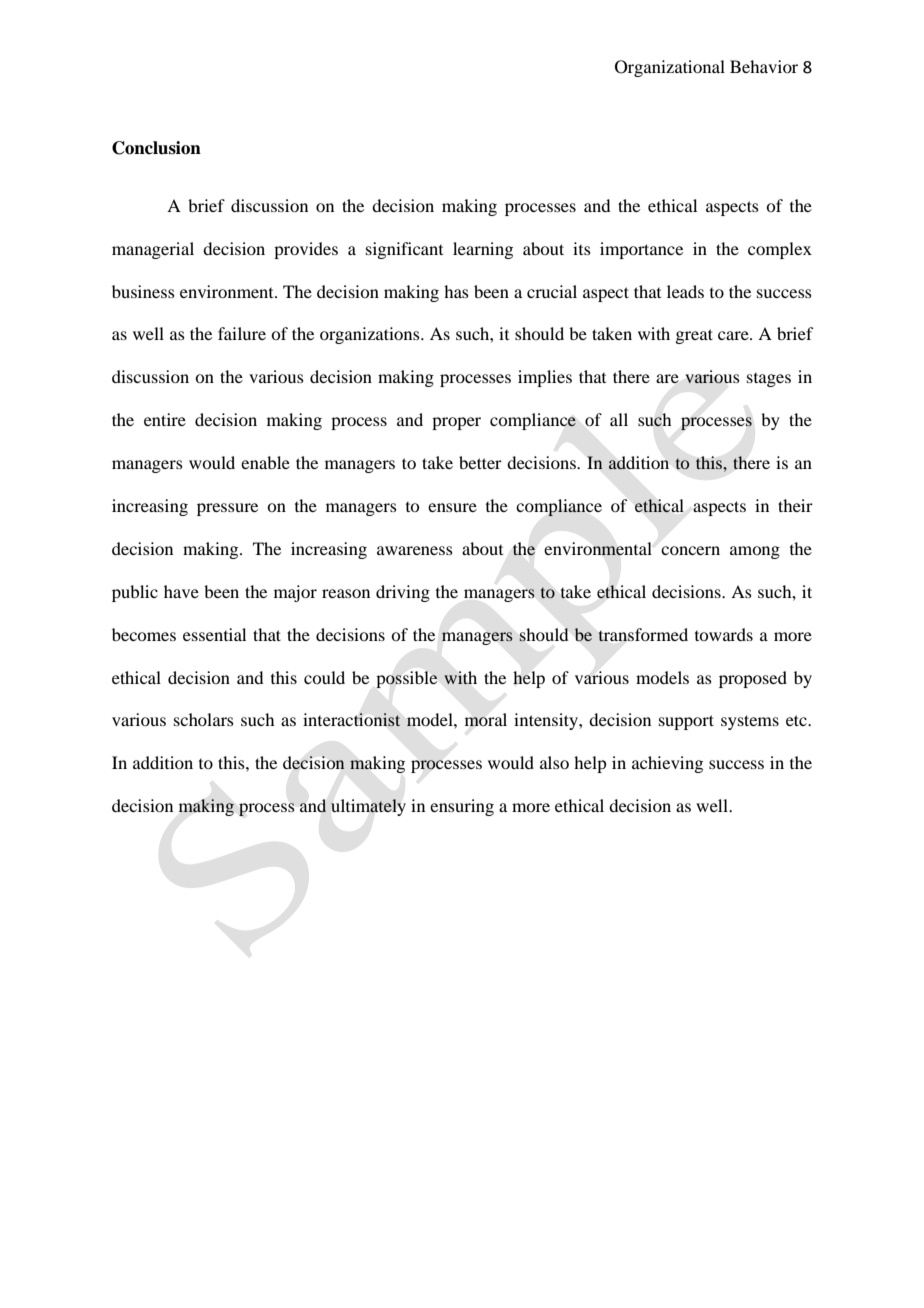 The width and height of the image is (924, 1308). What do you see at coordinates (670, 68) in the image?
I see `Organizational` at bounding box center [670, 68].
